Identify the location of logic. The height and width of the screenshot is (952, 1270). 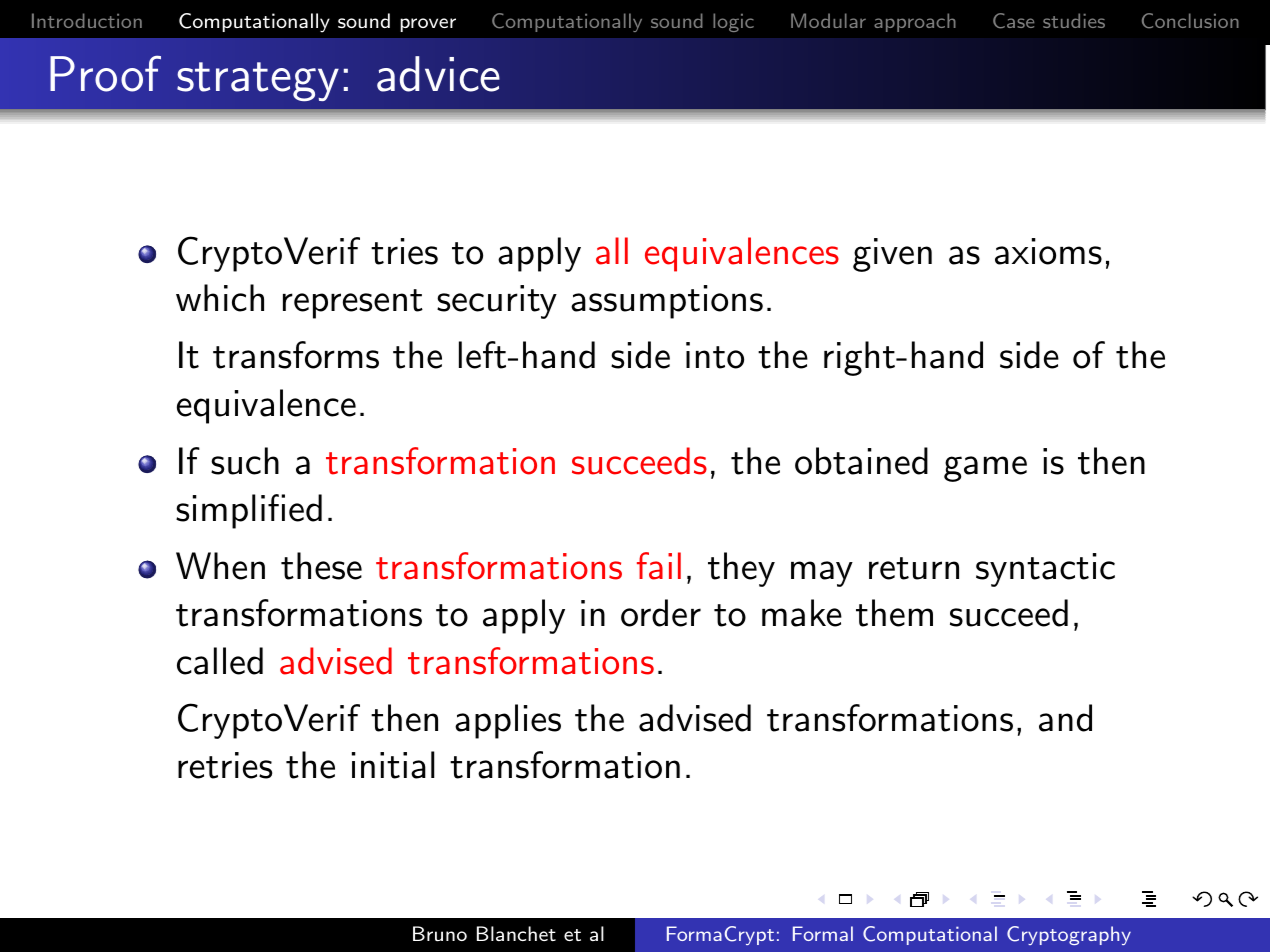
(733, 22).
